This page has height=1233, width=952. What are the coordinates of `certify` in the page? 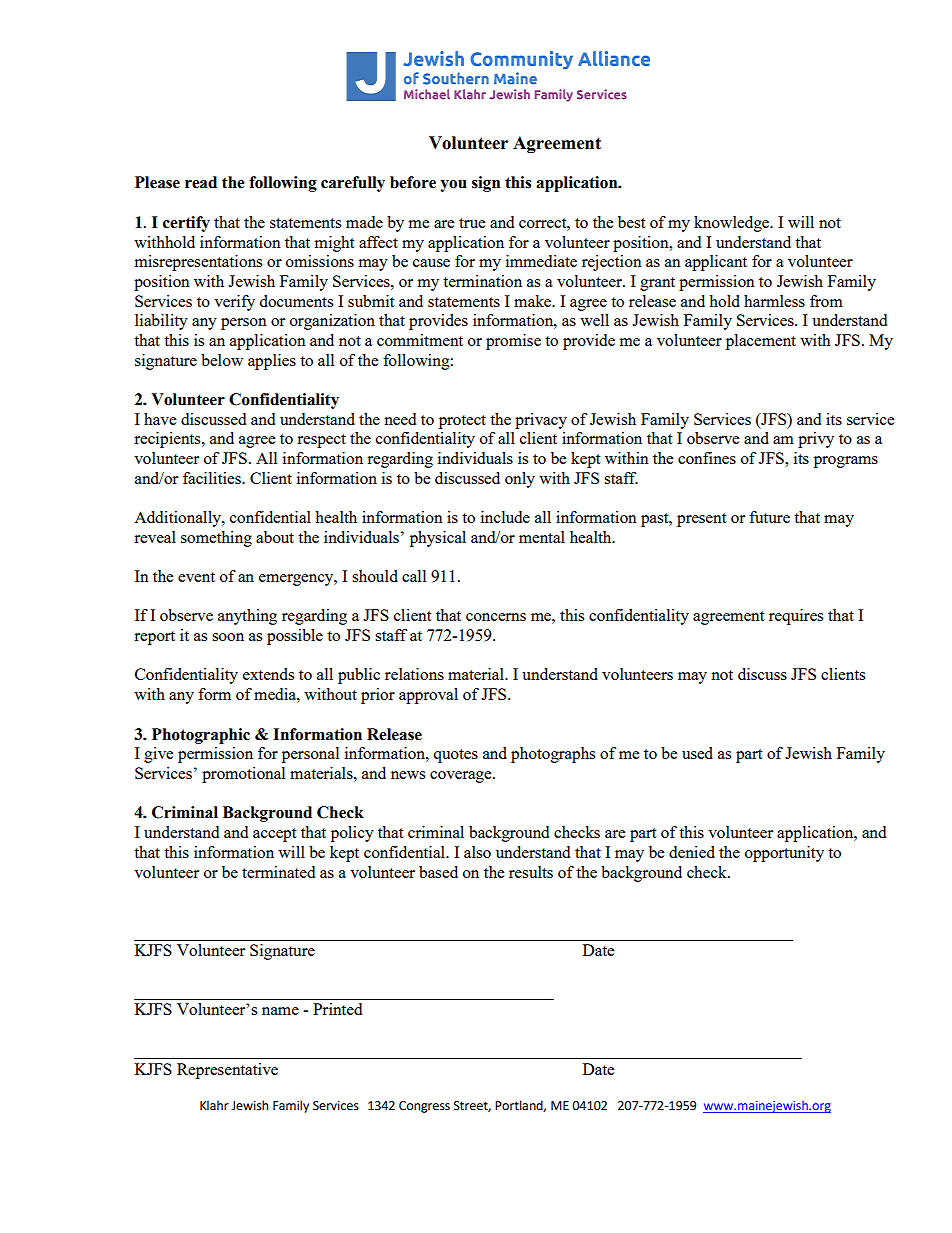 It's located at (186, 224).
